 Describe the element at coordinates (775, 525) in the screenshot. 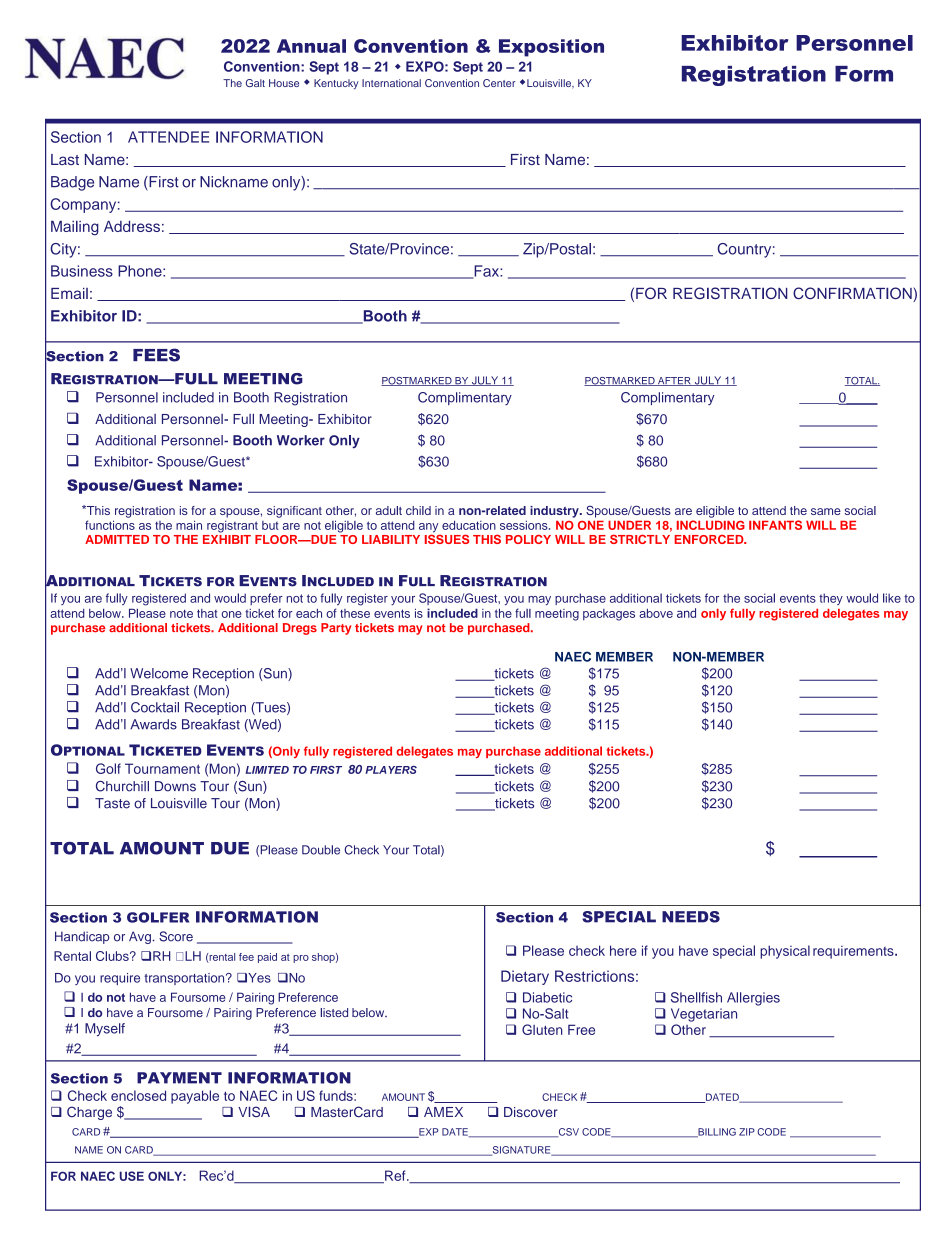

I see `INFANTS` at that location.
